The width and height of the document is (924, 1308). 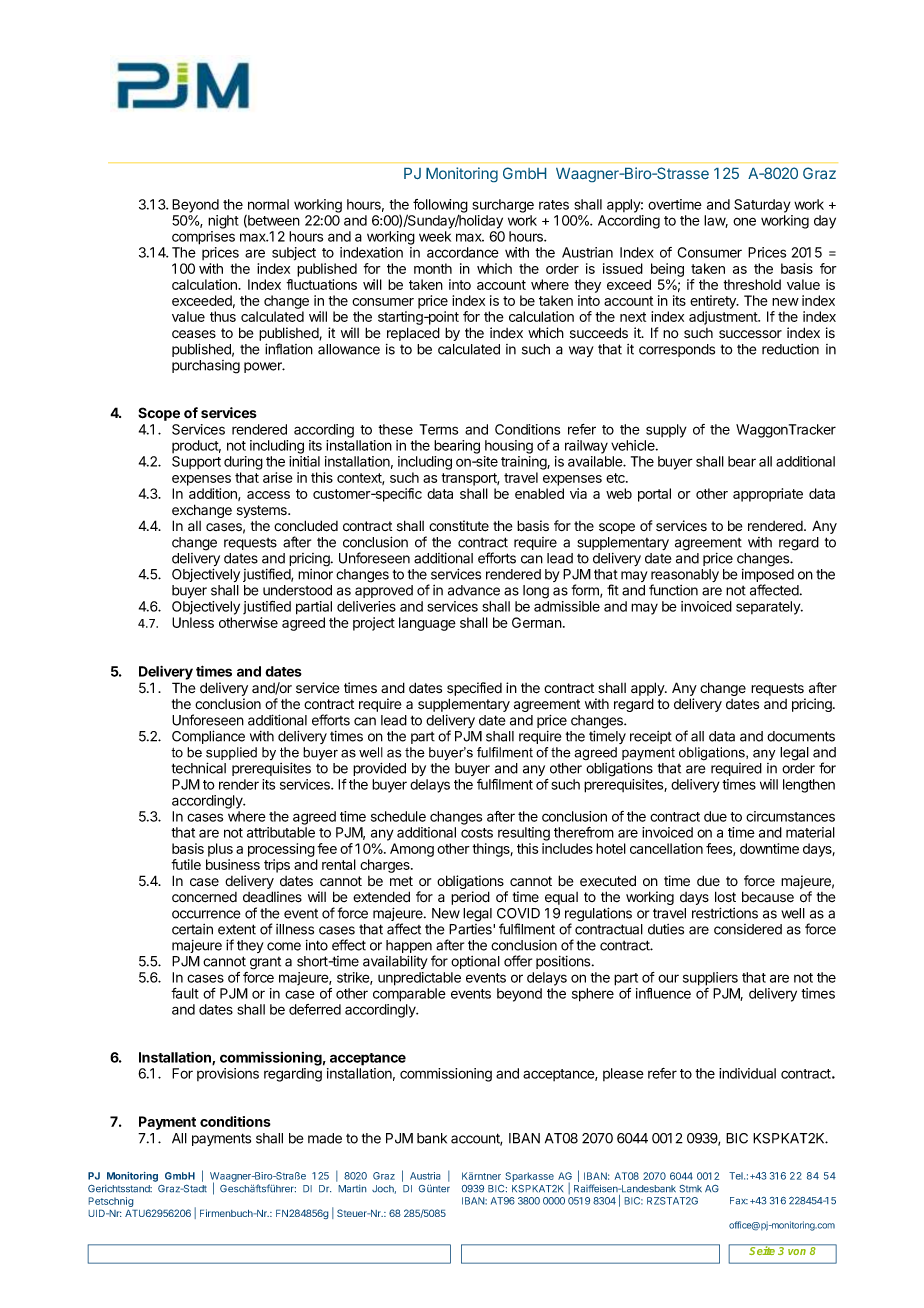 I want to click on deadlines, so click(x=272, y=897).
